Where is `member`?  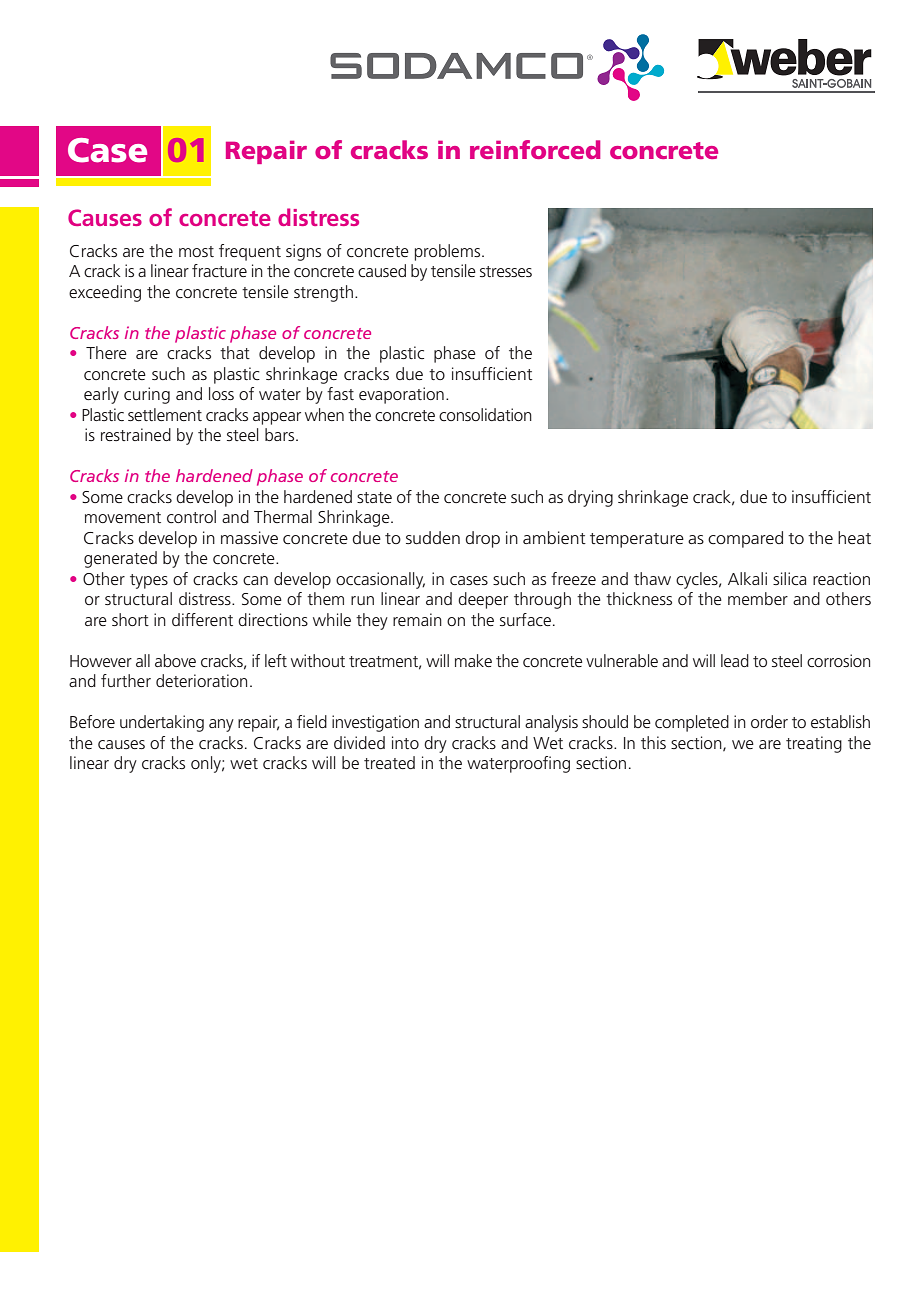
member is located at coordinates (758, 598).
